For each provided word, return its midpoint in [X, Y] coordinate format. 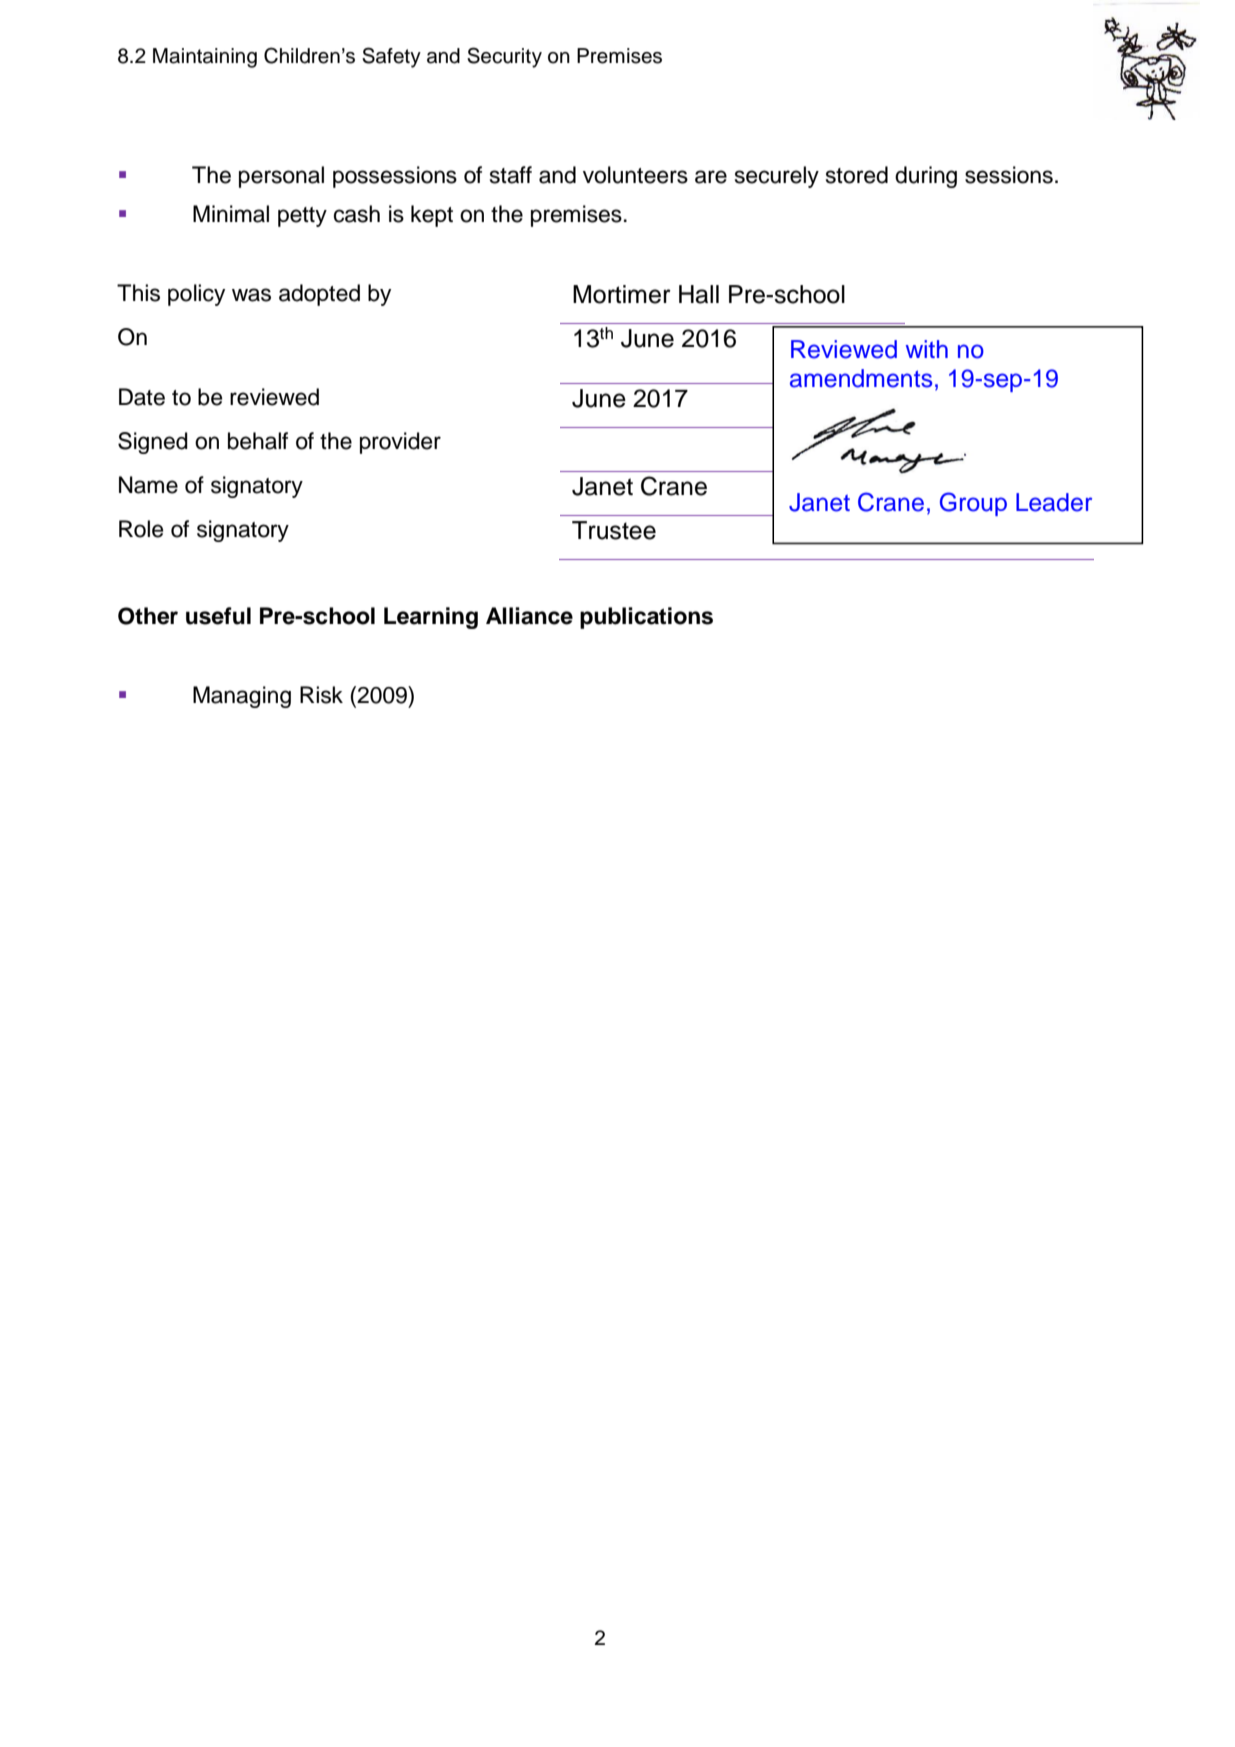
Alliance [529, 616]
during [926, 177]
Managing [242, 697]
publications [646, 618]
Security [504, 57]
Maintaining [205, 58]
